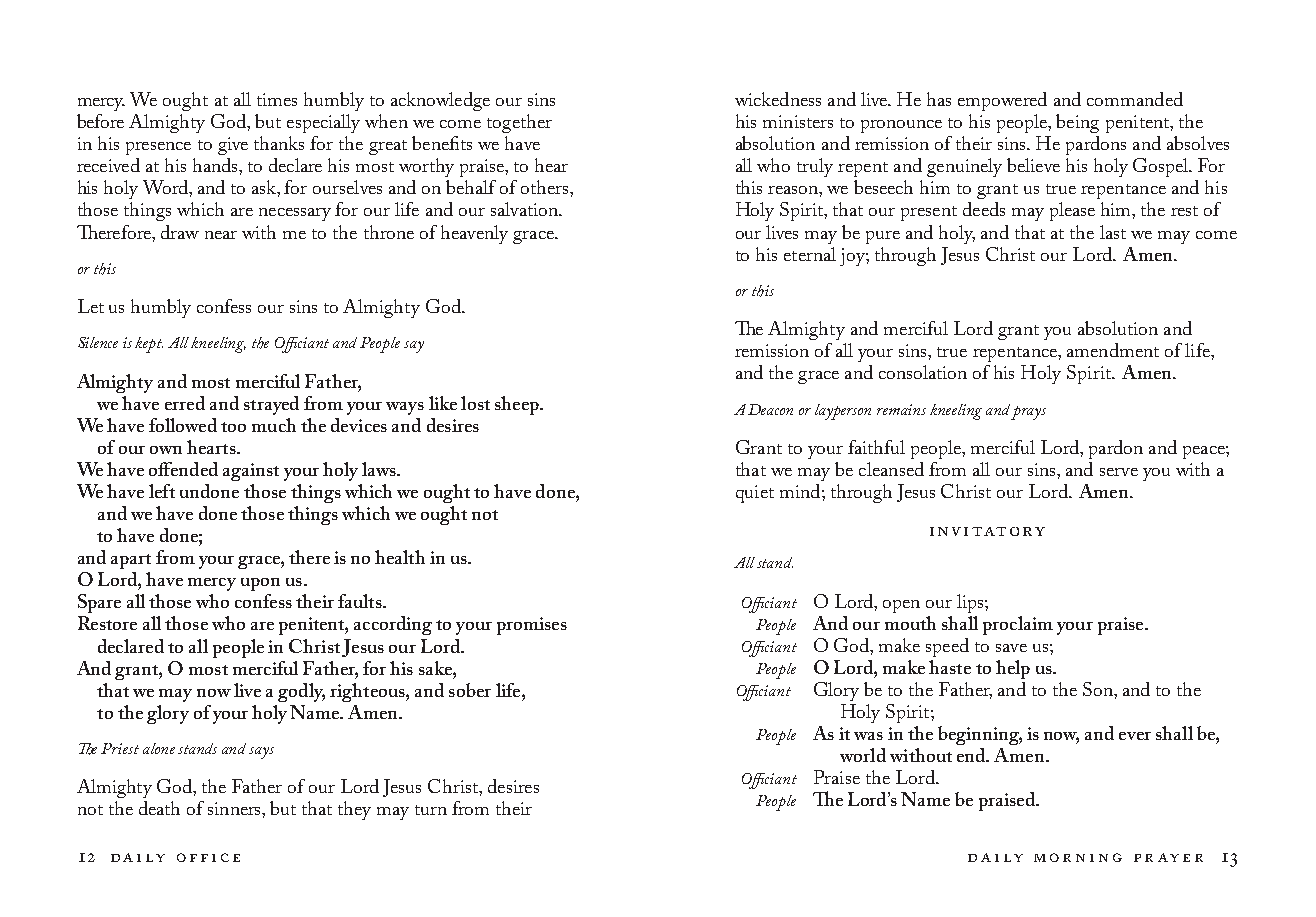 This screenshot has width=1316, height=917. I want to click on together, so click(519, 123).
